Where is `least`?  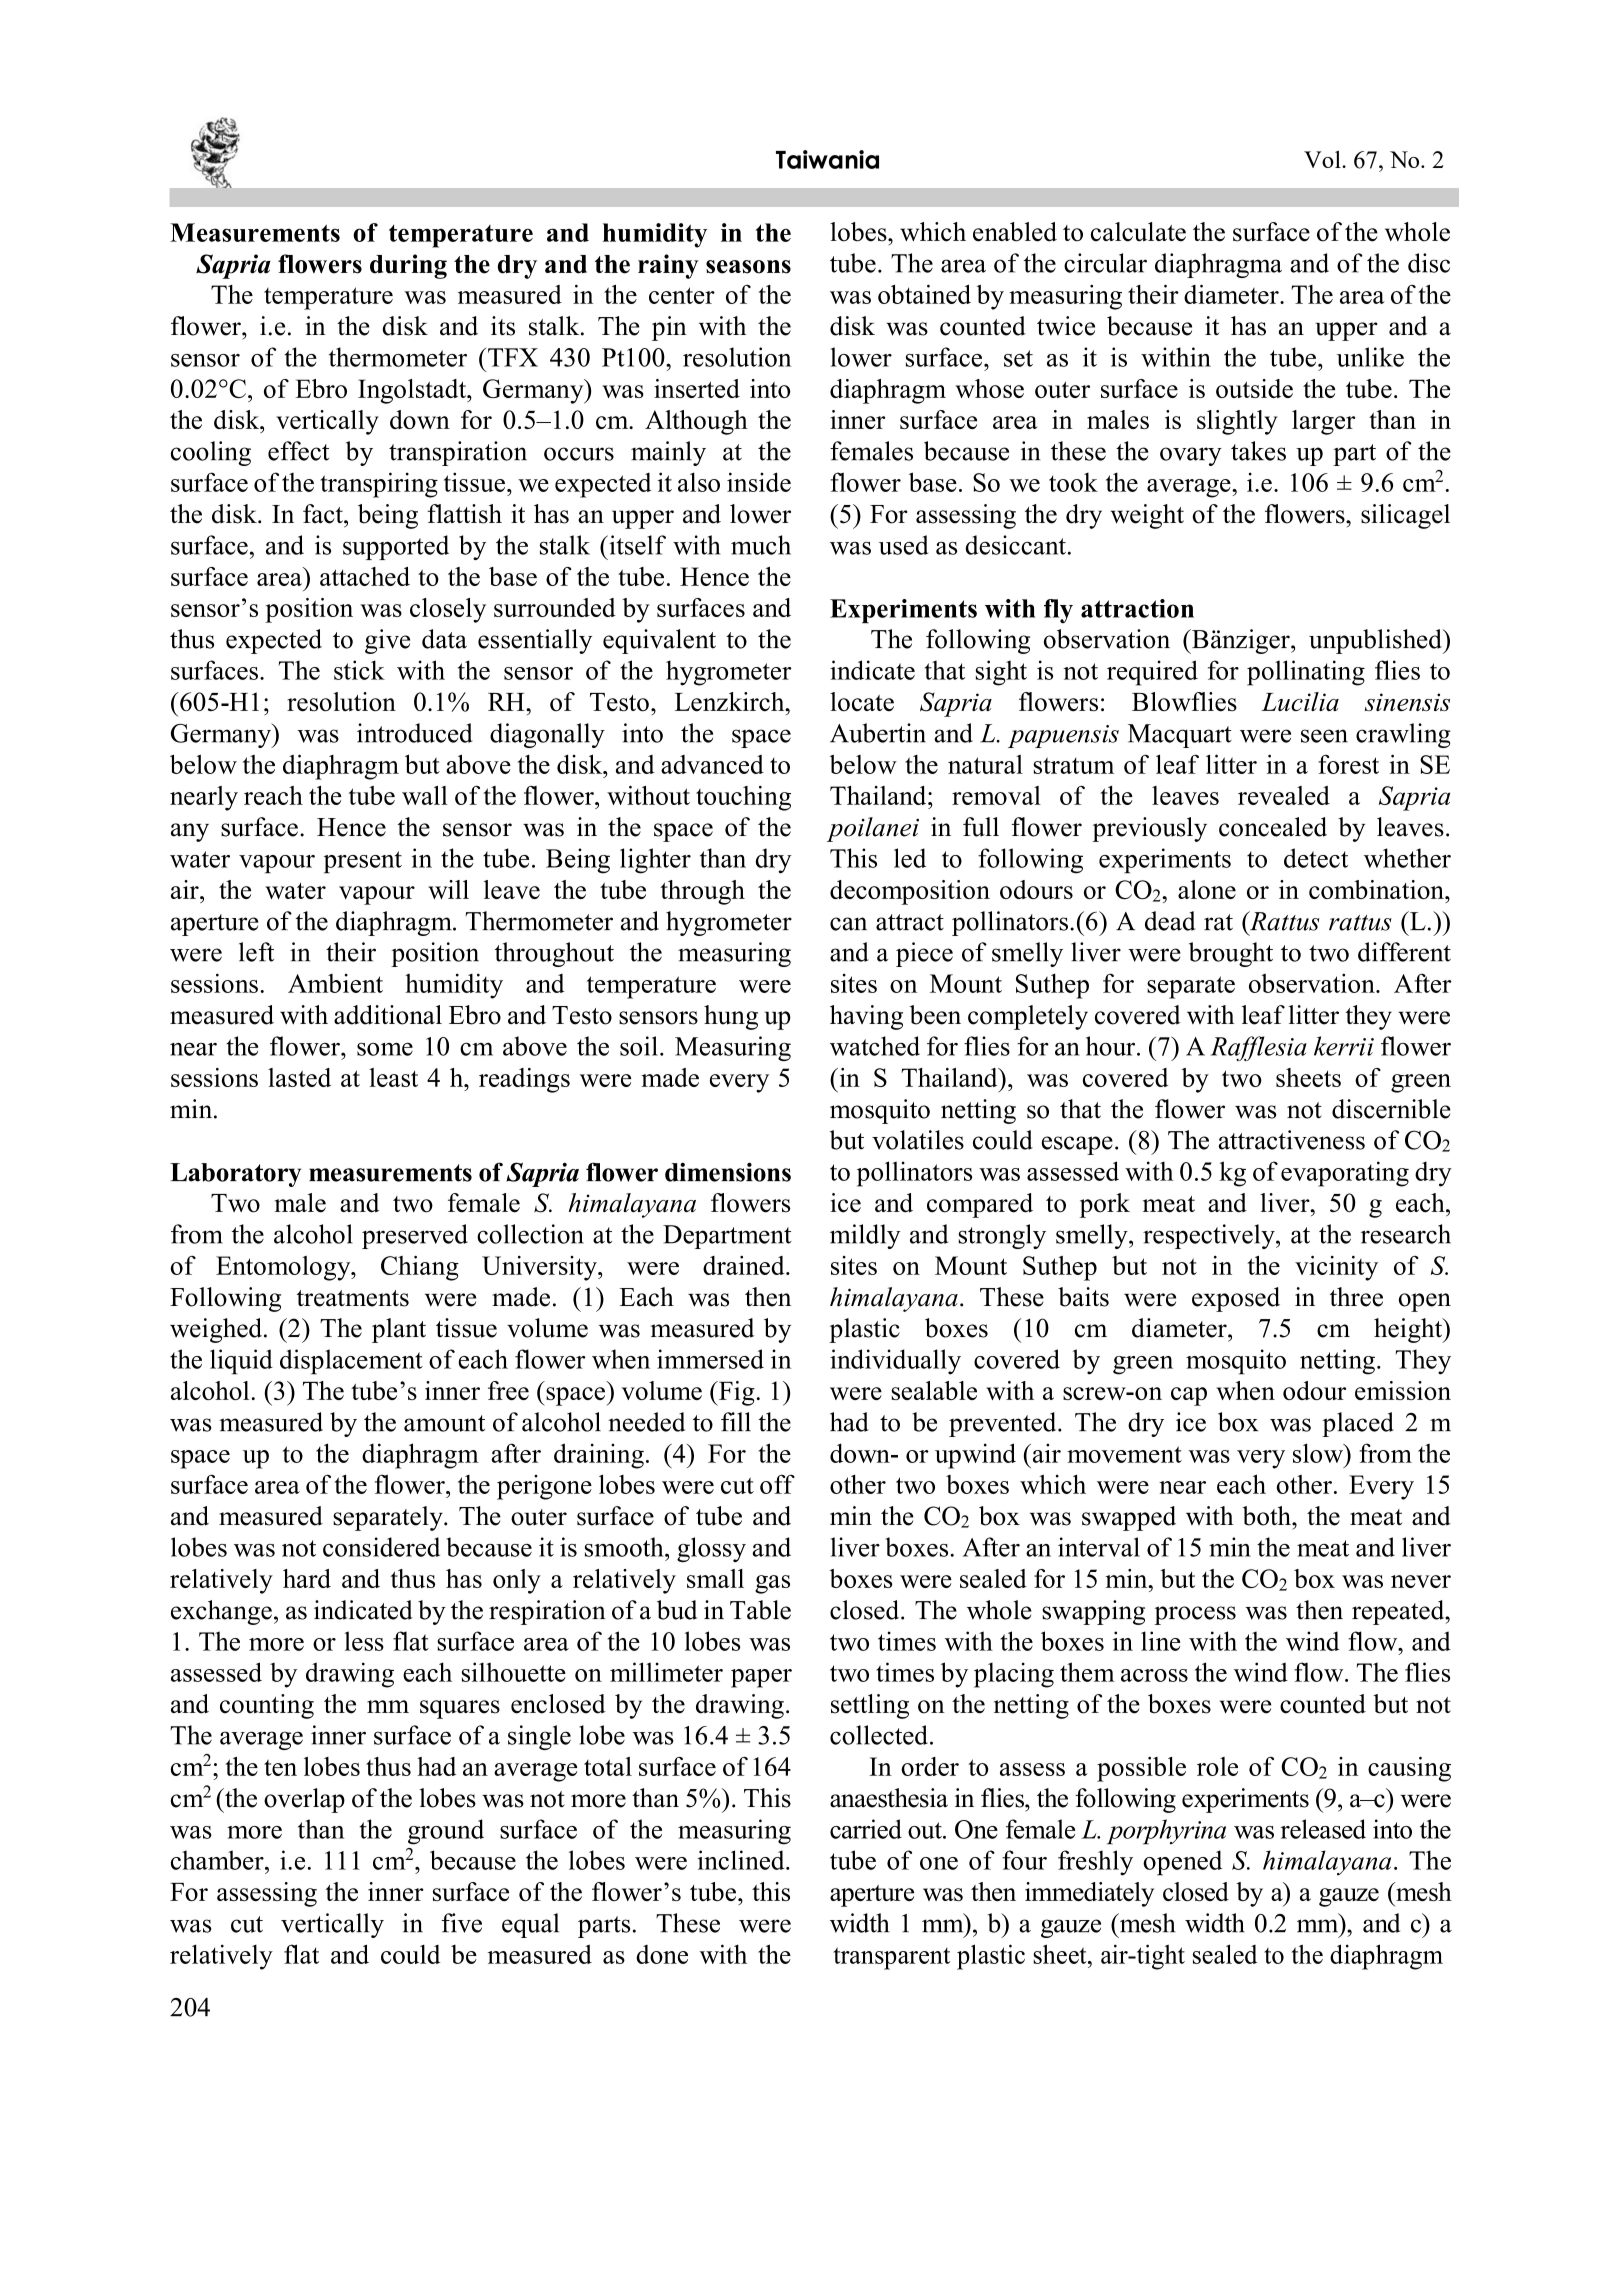 least is located at coordinates (393, 1077).
